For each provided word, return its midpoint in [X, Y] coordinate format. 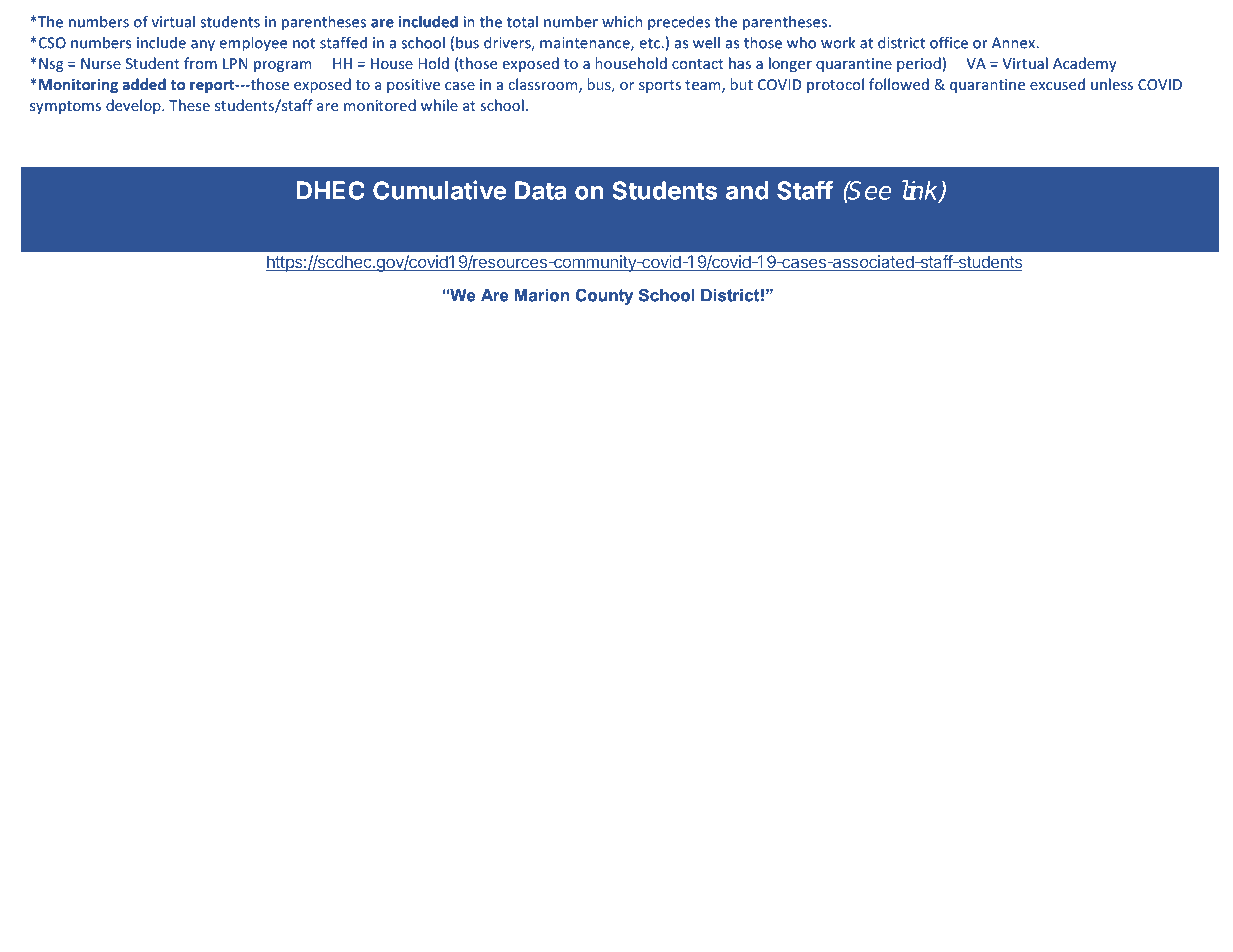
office [949, 42]
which [622, 21]
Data [541, 190]
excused [1057, 84]
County [604, 296]
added [144, 84]
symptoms [65, 107]
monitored [380, 105]
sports [660, 86]
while [439, 105]
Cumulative [440, 190]
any [203, 46]
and [747, 190]
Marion [542, 295]
